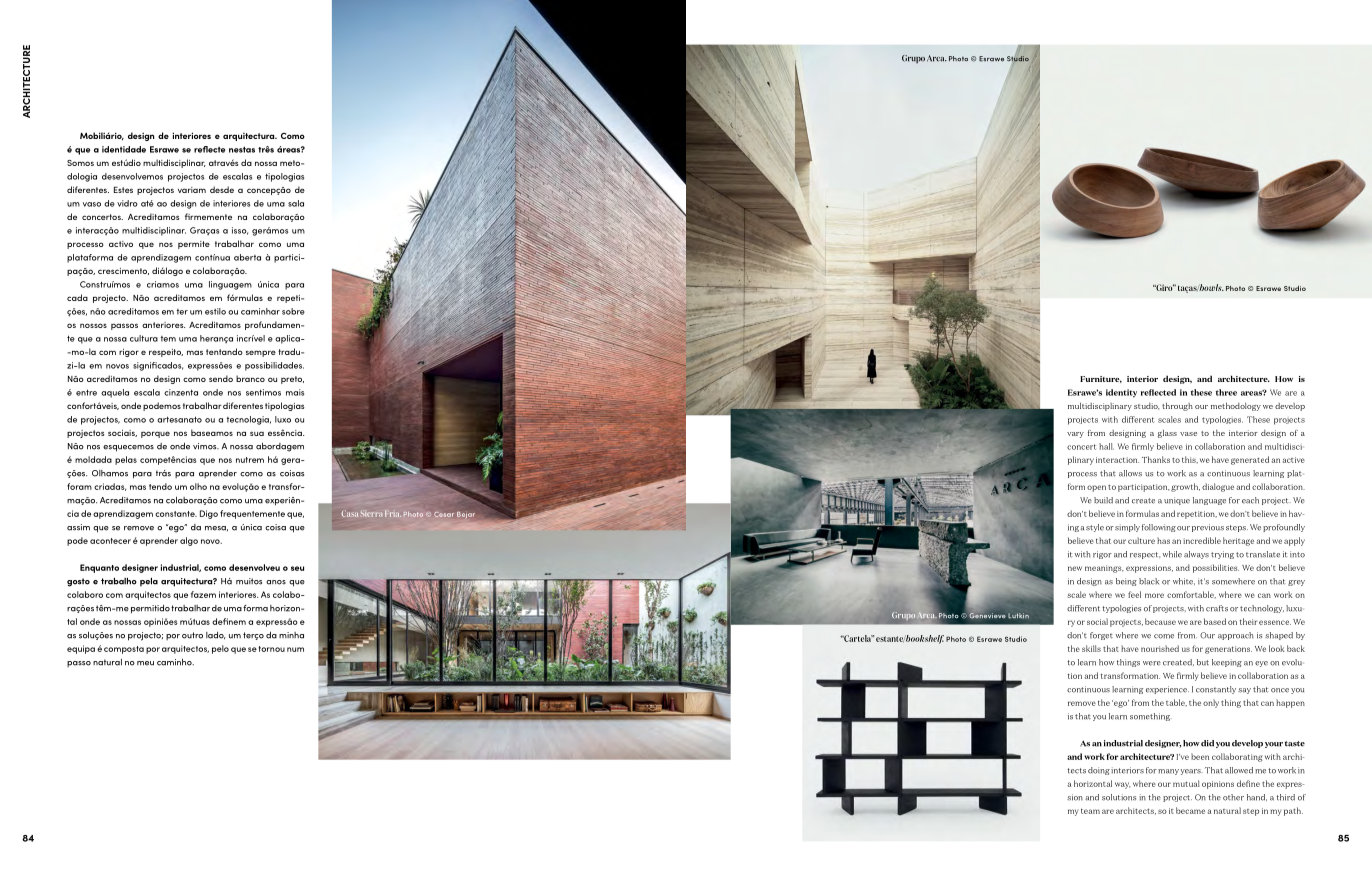 This document has height=886, width=1372. What do you see at coordinates (192, 635) in the document?
I see `outro` at bounding box center [192, 635].
